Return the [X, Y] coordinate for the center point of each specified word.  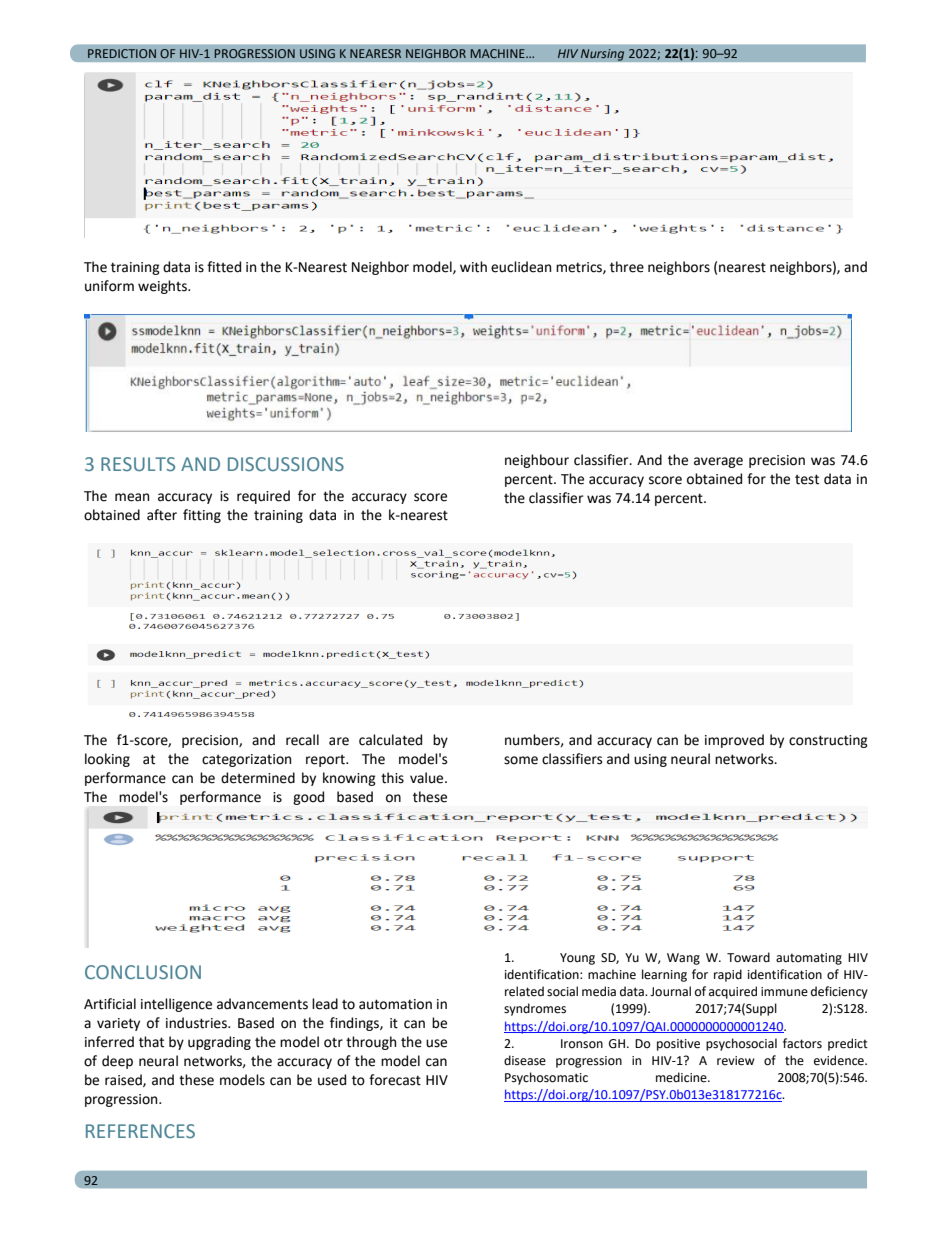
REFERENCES [140, 1131]
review [736, 1061]
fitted [224, 267]
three [627, 267]
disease [525, 1060]
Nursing [602, 55]
